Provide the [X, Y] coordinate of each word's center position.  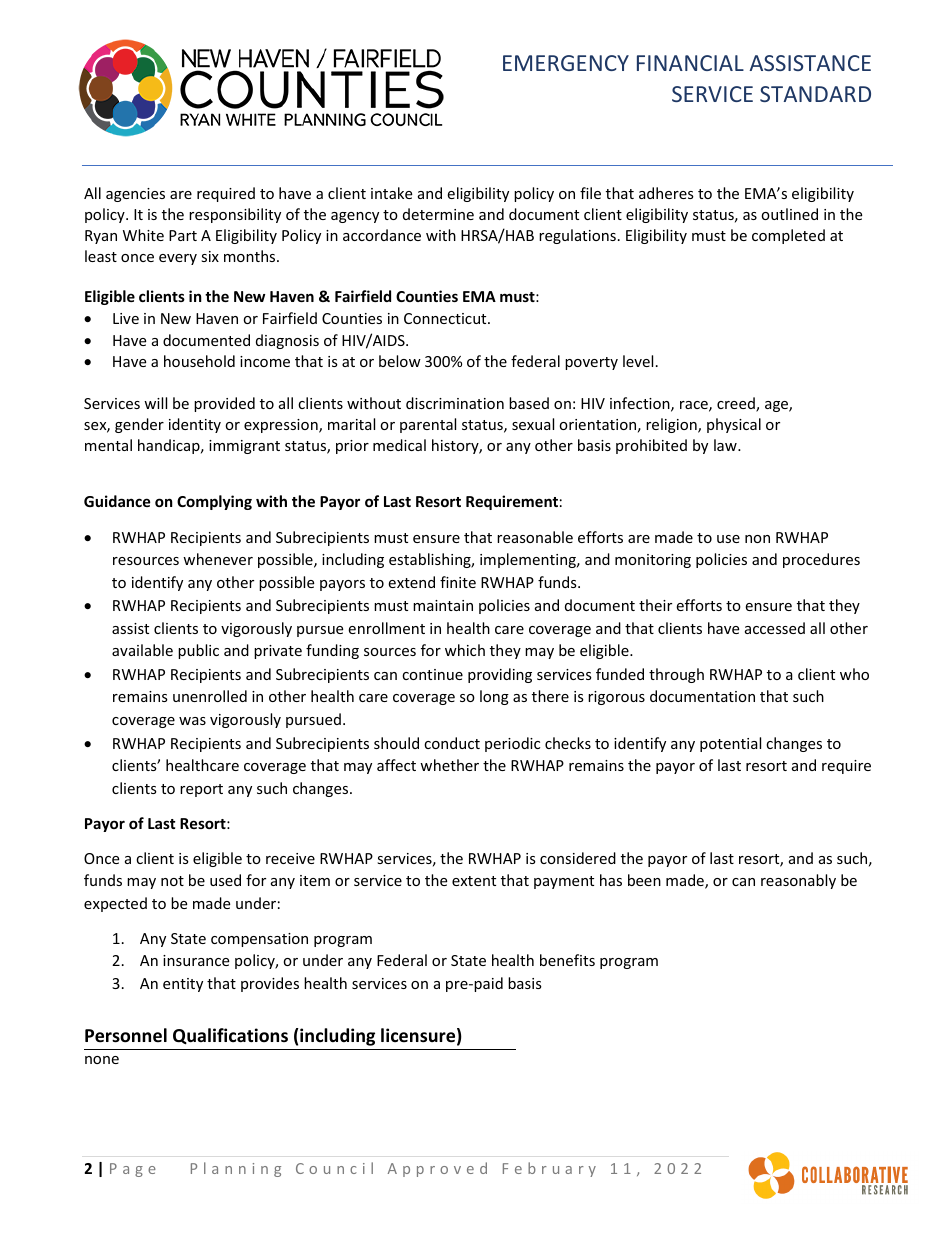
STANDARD [815, 94]
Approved [437, 1169]
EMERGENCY [566, 63]
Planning [236, 1169]
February [549, 1169]
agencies [135, 195]
